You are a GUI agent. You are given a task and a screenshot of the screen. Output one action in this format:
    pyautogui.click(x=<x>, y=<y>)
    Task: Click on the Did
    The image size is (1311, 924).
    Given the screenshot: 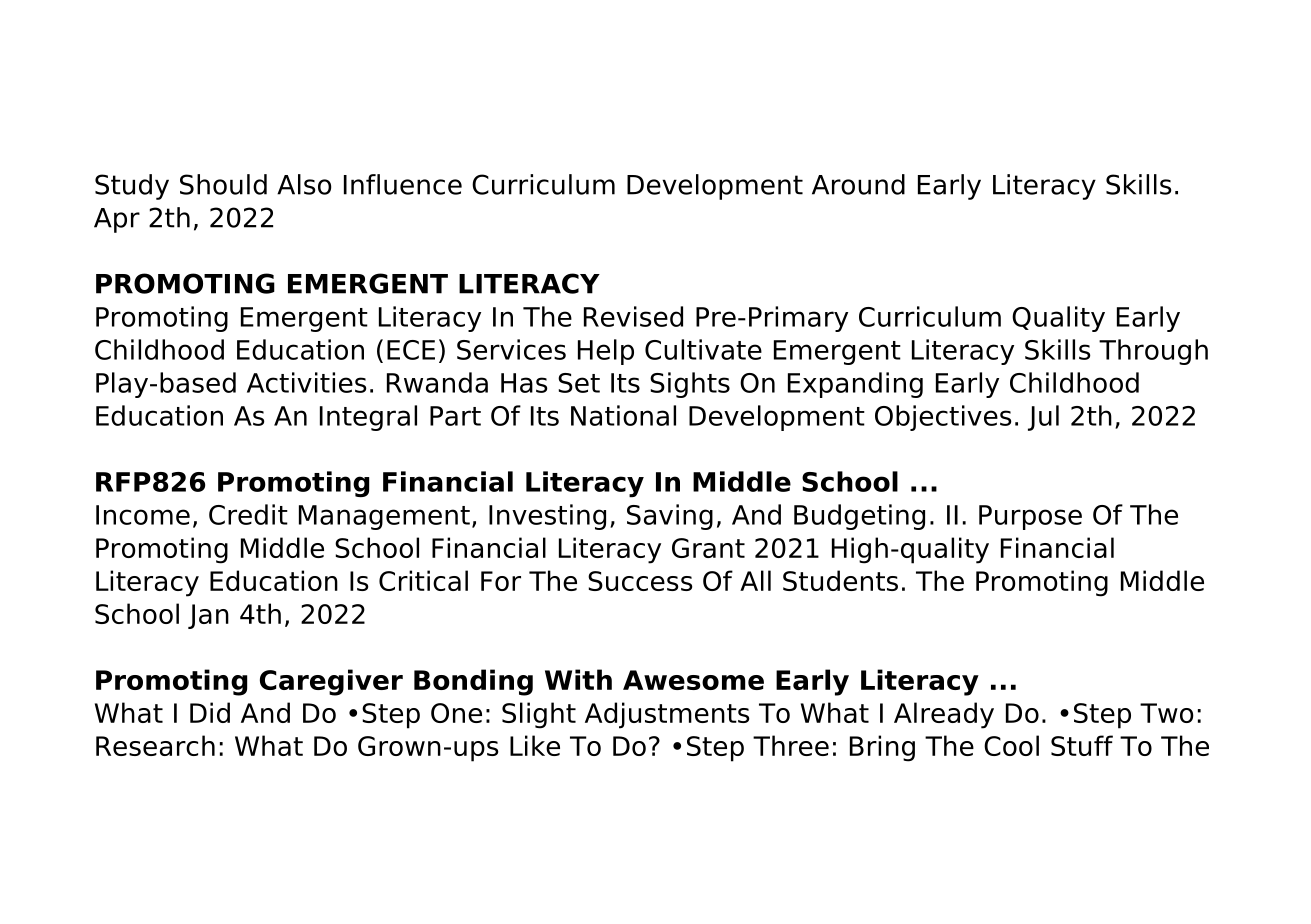 What is the action you would take?
    pyautogui.click(x=210, y=712)
